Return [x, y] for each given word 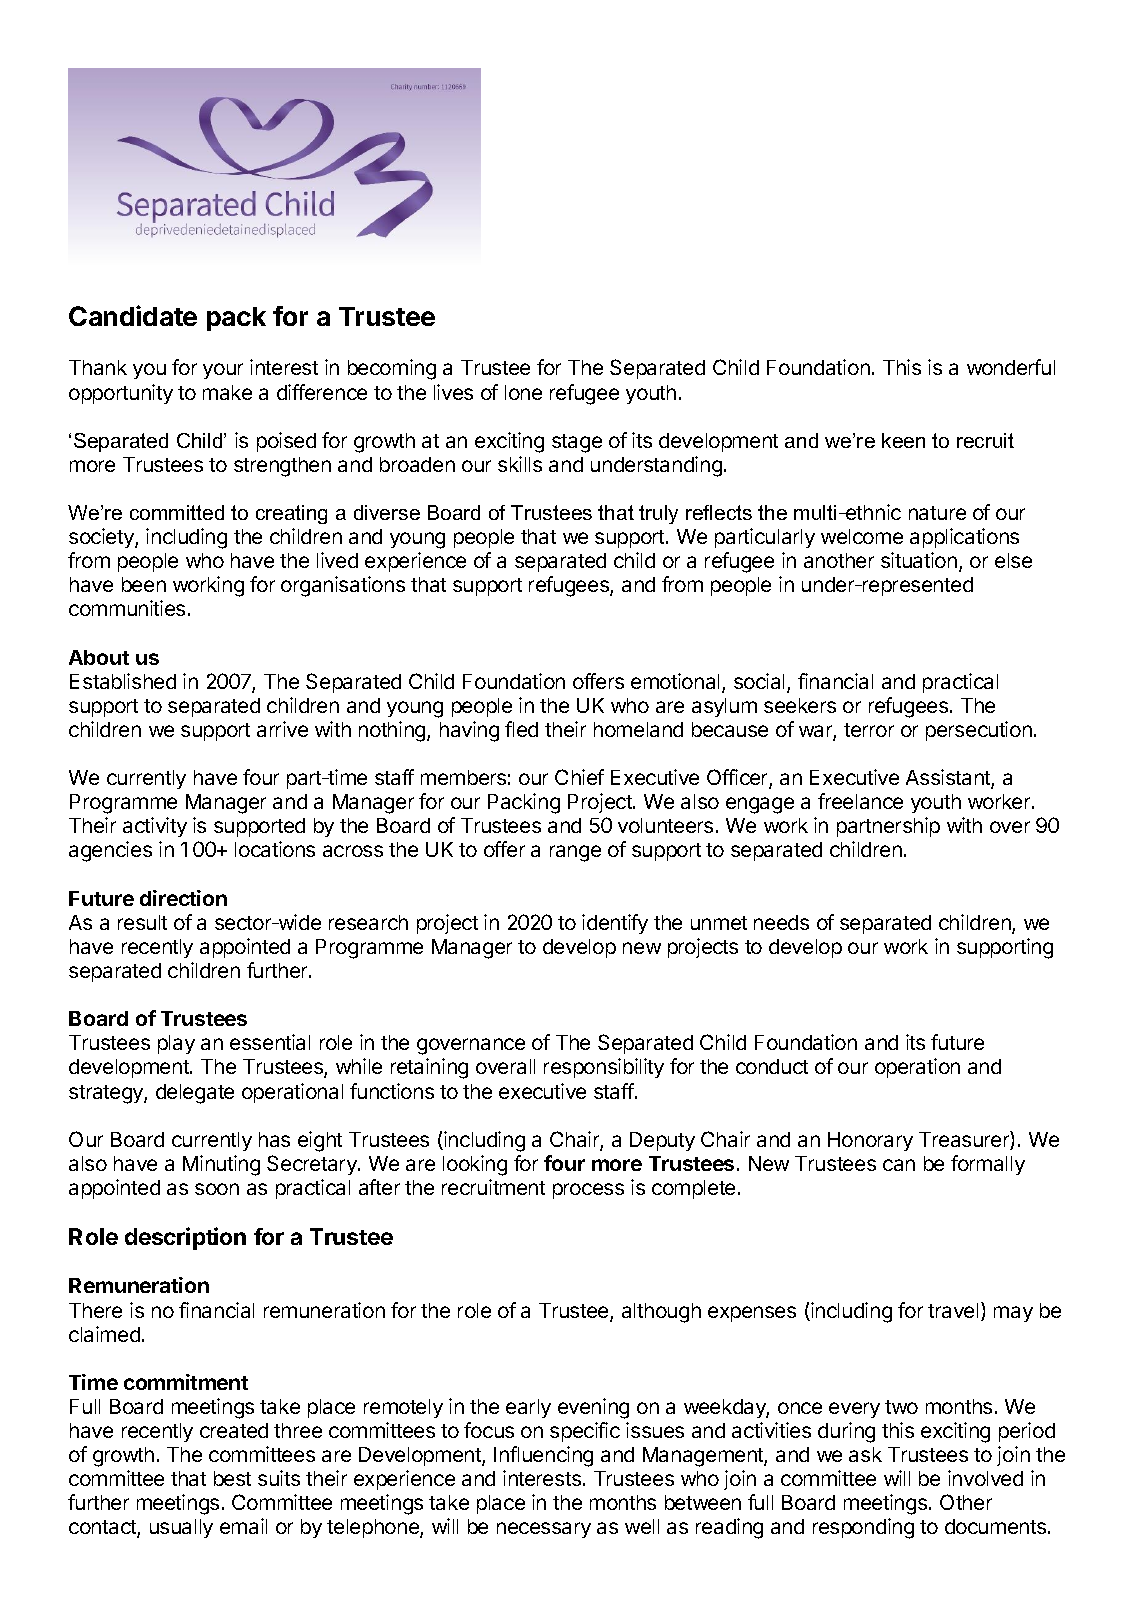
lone [523, 392]
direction [183, 898]
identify [615, 924]
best [232, 1478]
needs [781, 922]
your [223, 371]
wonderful [1011, 367]
